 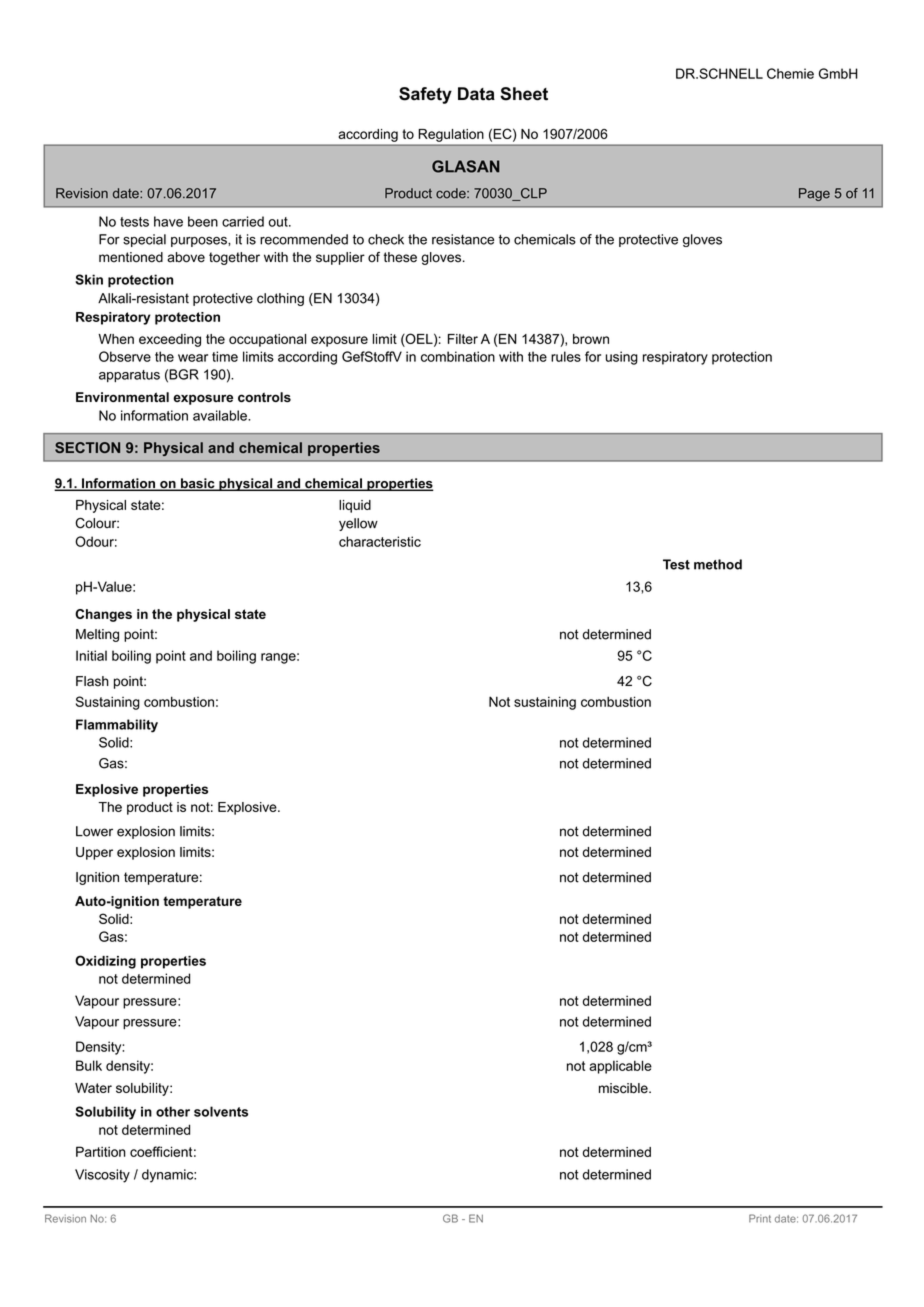 I want to click on combination, so click(x=458, y=356).
